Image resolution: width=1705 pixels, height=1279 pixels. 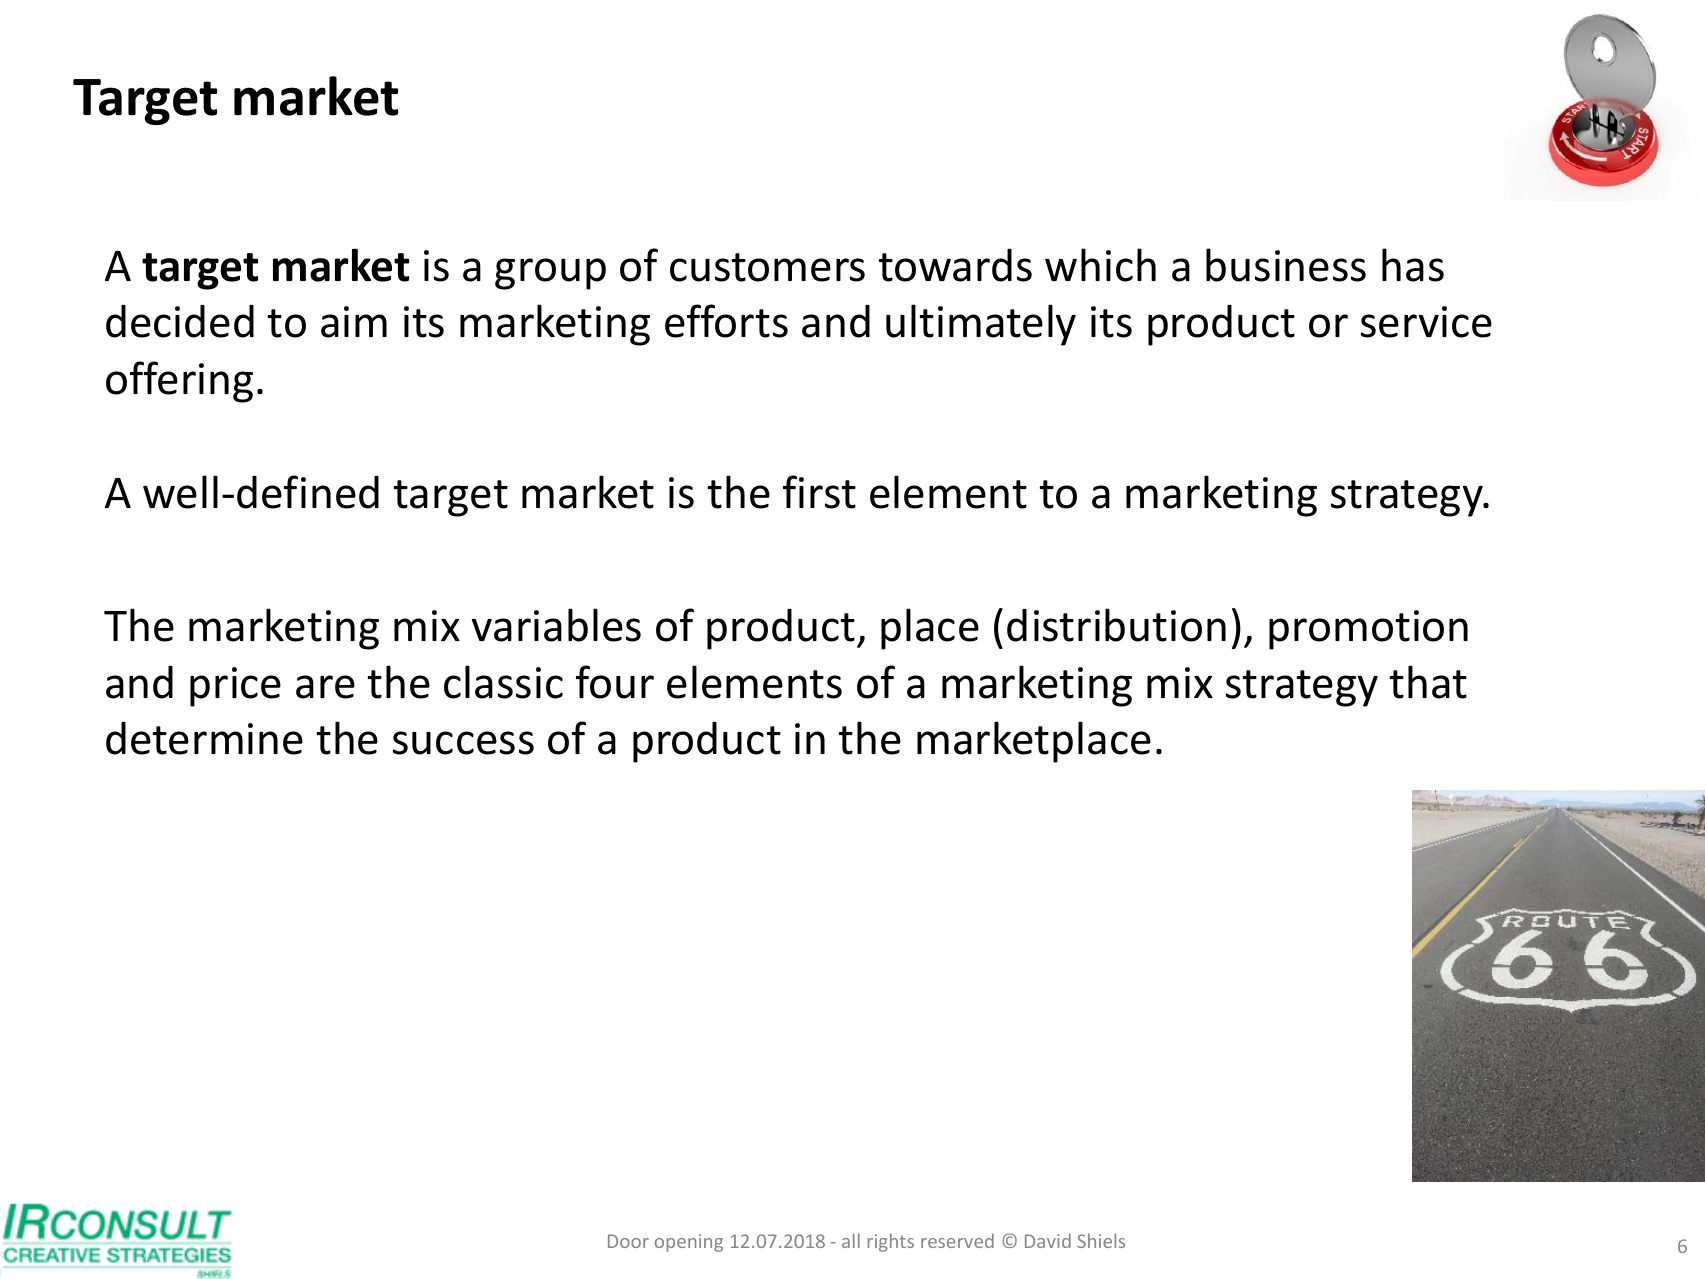 I want to click on customers, so click(x=767, y=267).
